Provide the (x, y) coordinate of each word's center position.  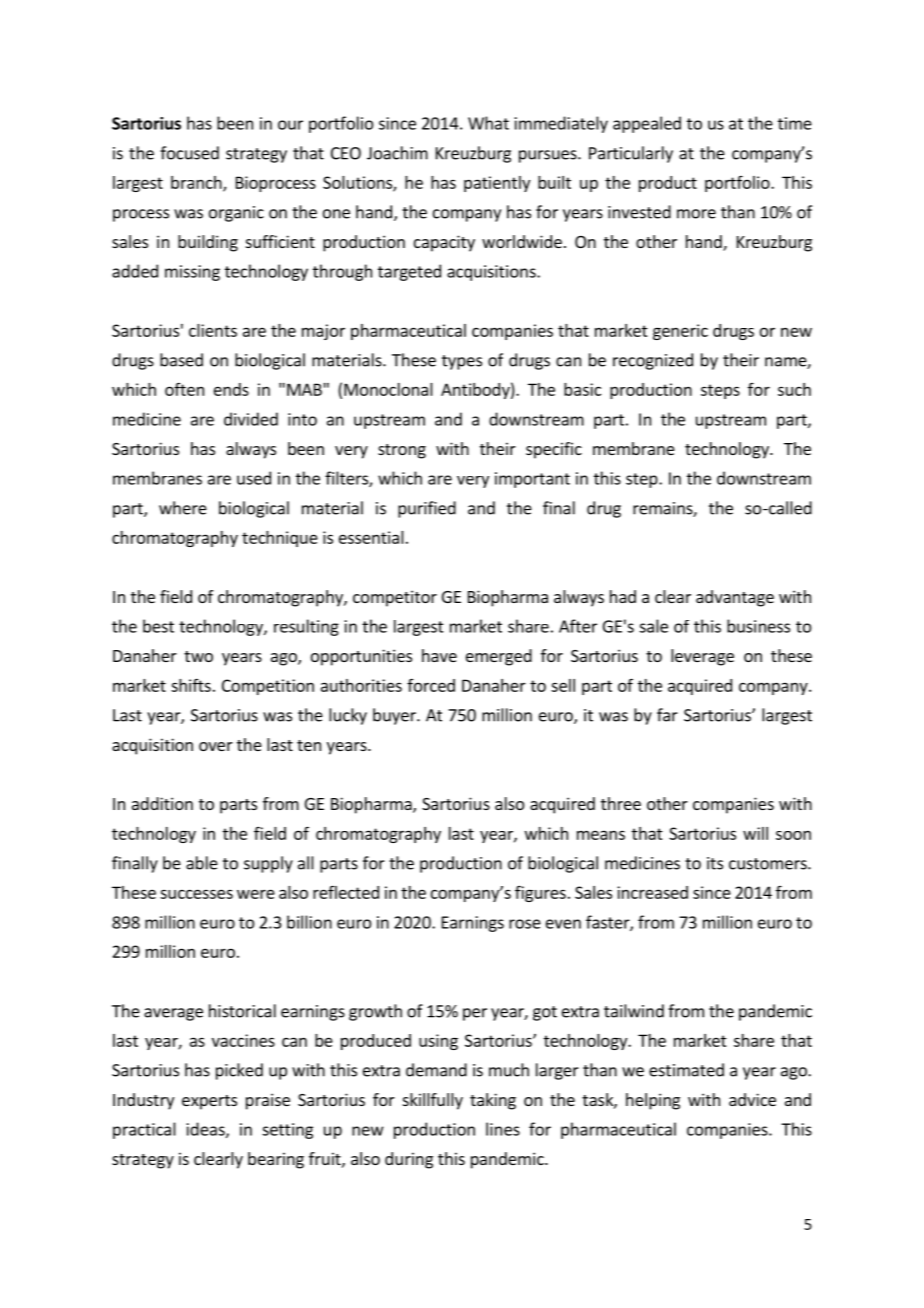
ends (231, 389)
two (198, 656)
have (439, 655)
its (715, 863)
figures (540, 893)
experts (209, 1102)
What (488, 123)
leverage (702, 657)
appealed (647, 124)
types (462, 362)
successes (196, 894)
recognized (653, 361)
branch (197, 183)
